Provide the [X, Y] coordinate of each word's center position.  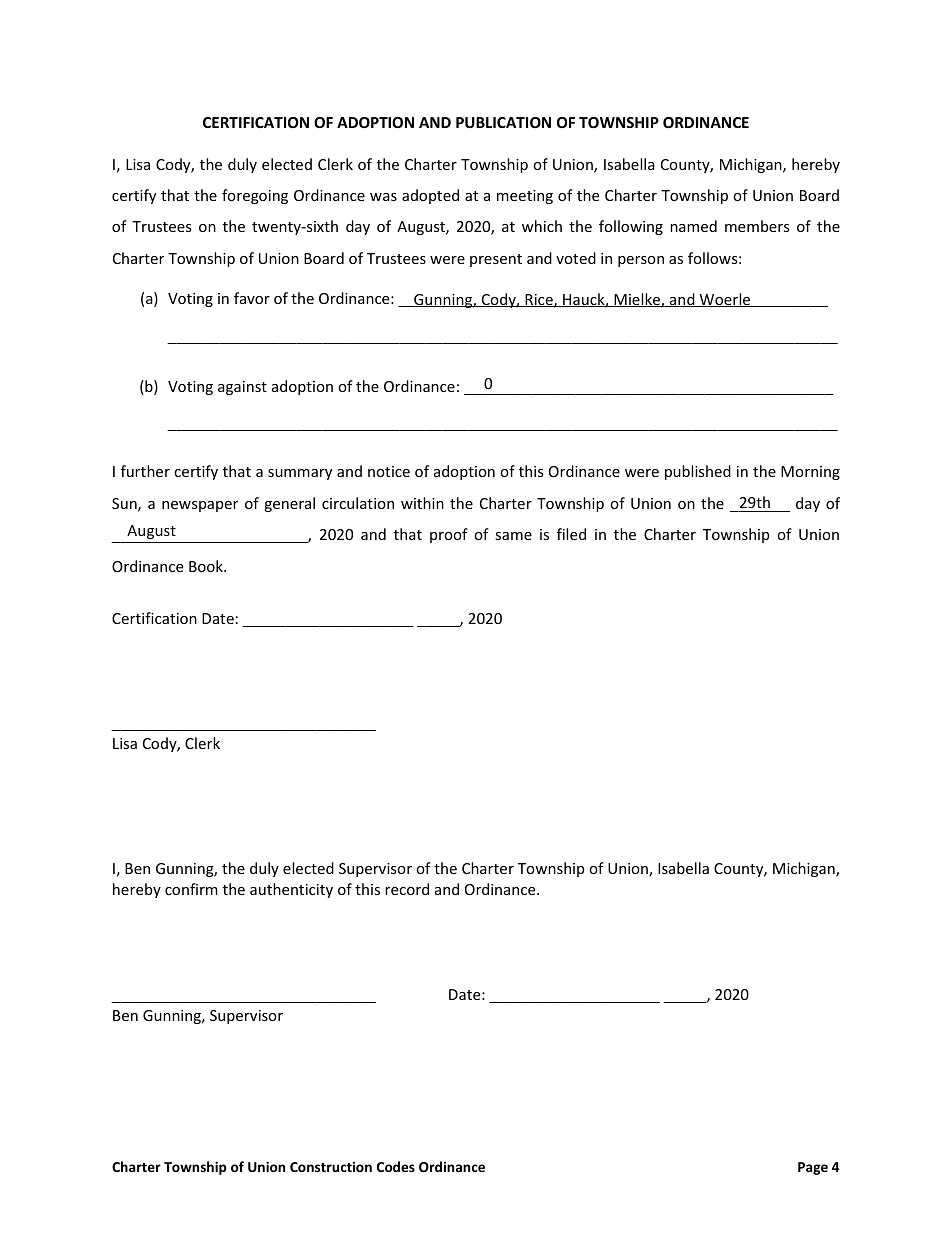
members [757, 226]
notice [389, 471]
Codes [396, 1166]
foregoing [255, 196]
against [242, 388]
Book [207, 566]
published [698, 472]
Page [813, 1168]
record [407, 889]
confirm [191, 889]
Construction [331, 1166]
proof [449, 535]
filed [571, 534]
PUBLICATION [503, 122]
